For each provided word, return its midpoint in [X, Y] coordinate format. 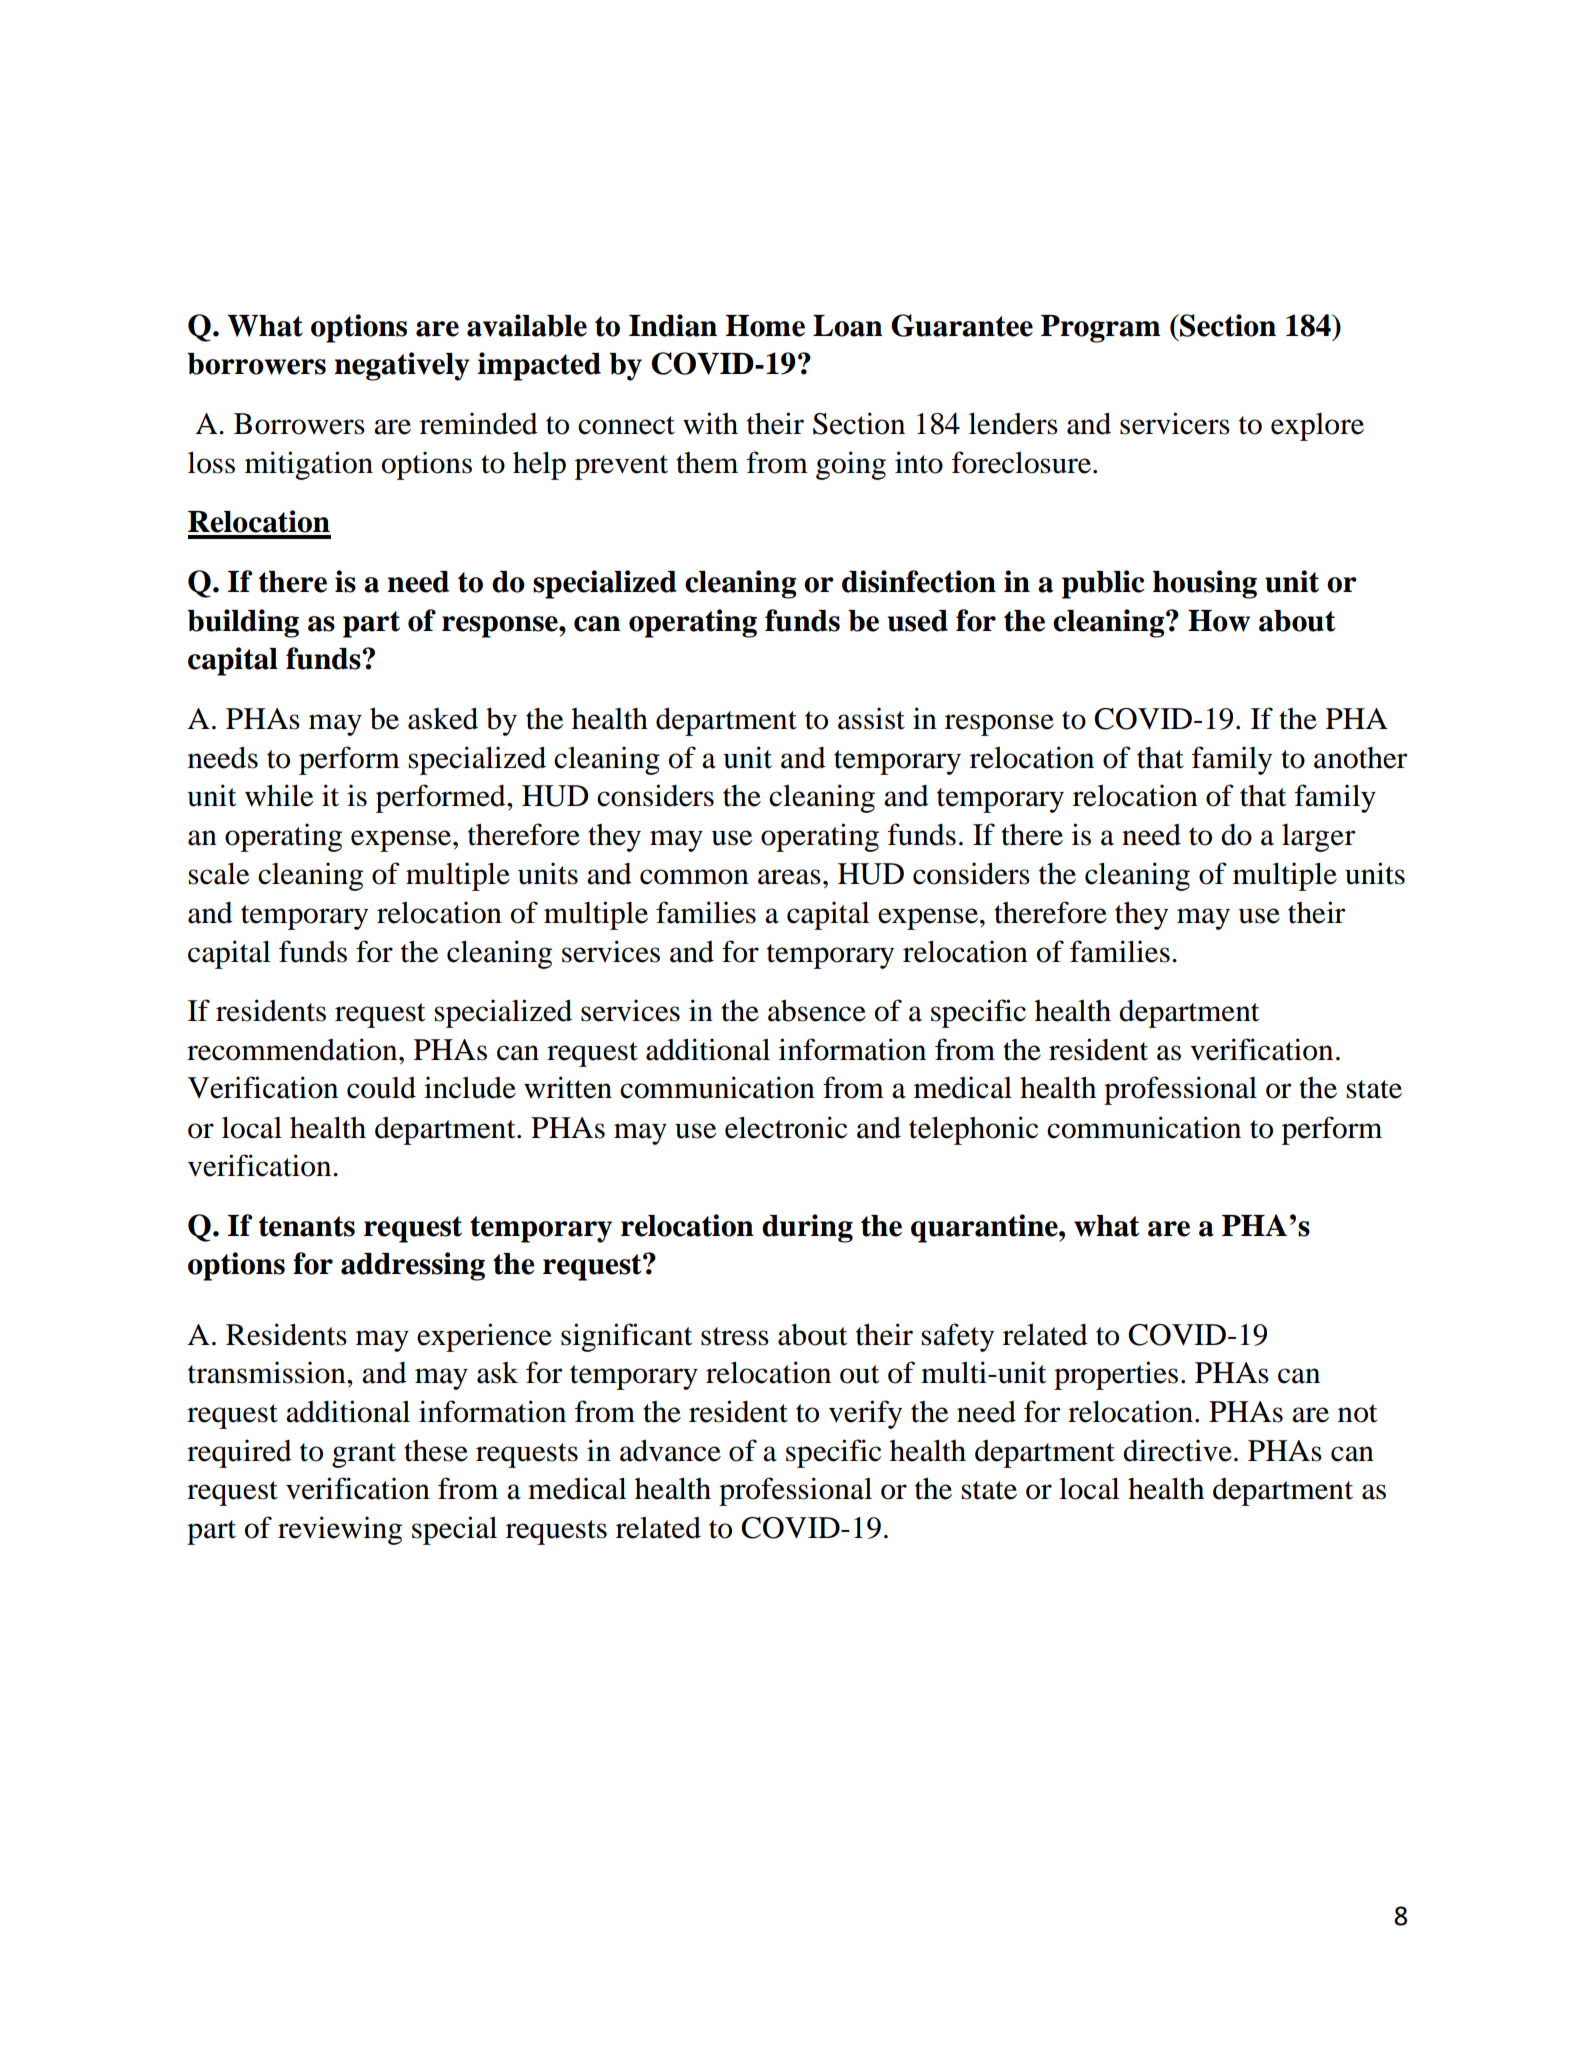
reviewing [340, 1530]
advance [670, 1450]
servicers [1175, 423]
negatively [402, 366]
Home [765, 326]
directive [1177, 1450]
